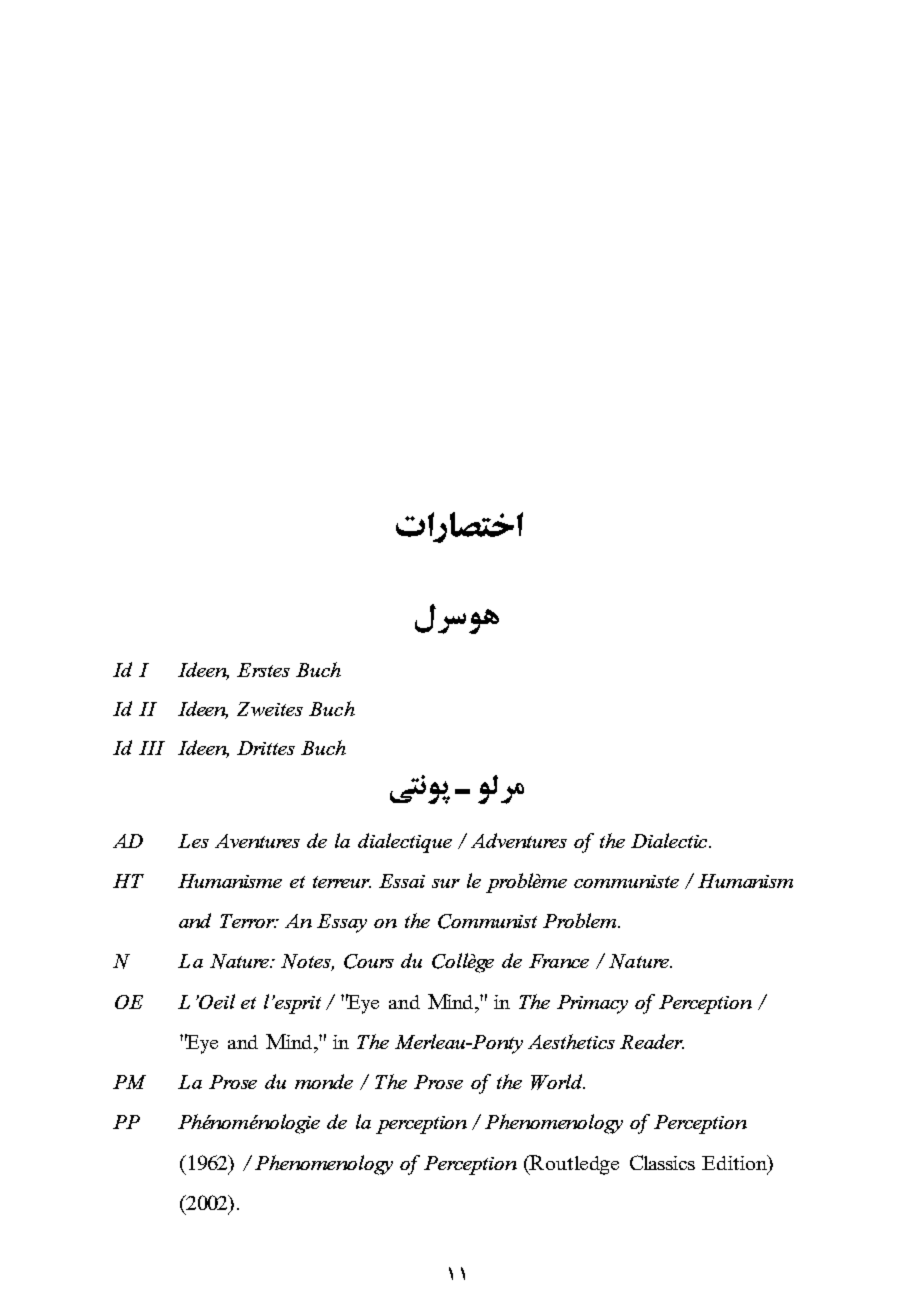  What do you see at coordinates (324, 1081) in the document?
I see `monde` at bounding box center [324, 1081].
